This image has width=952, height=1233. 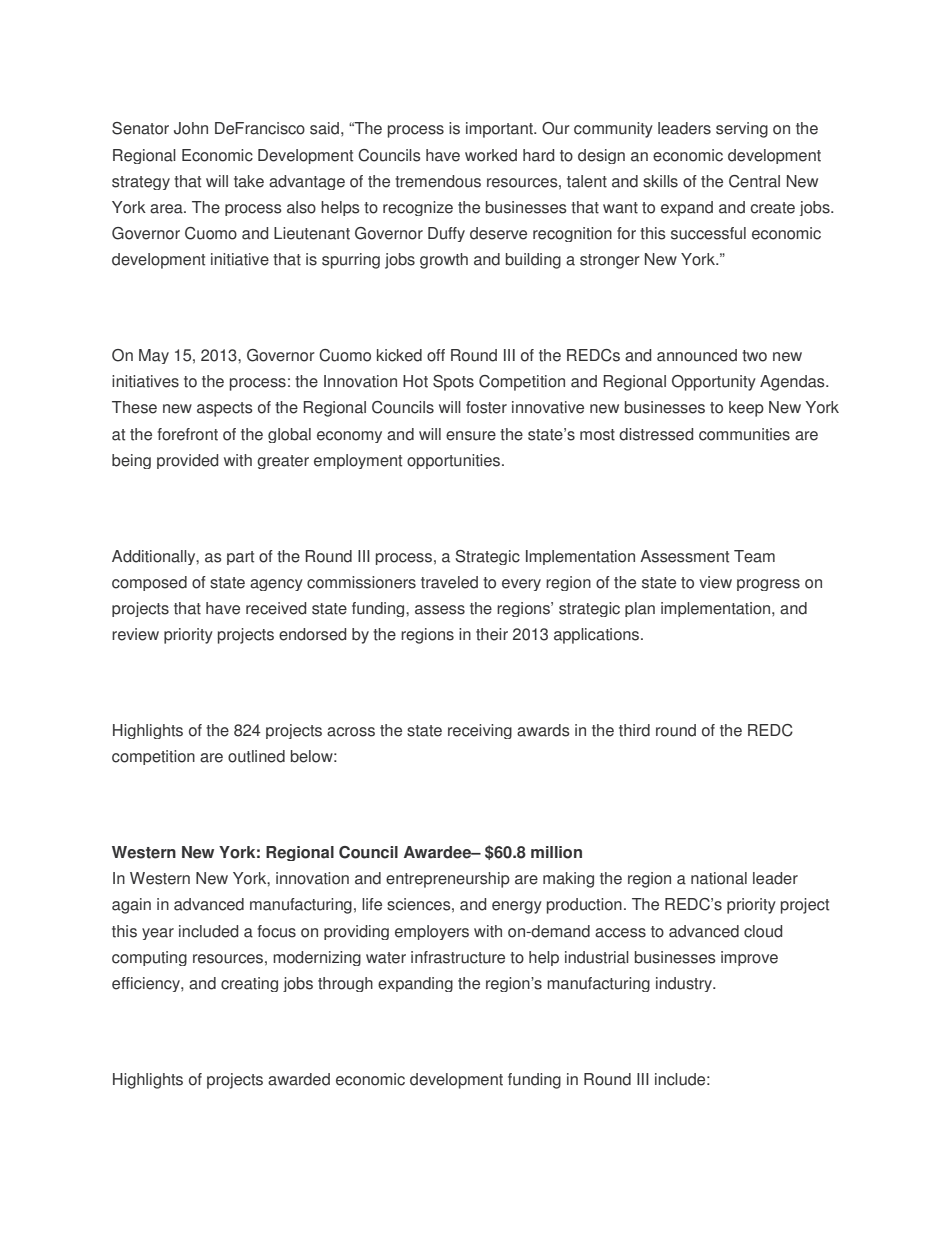 What do you see at coordinates (685, 984) in the image?
I see `industry` at bounding box center [685, 984].
